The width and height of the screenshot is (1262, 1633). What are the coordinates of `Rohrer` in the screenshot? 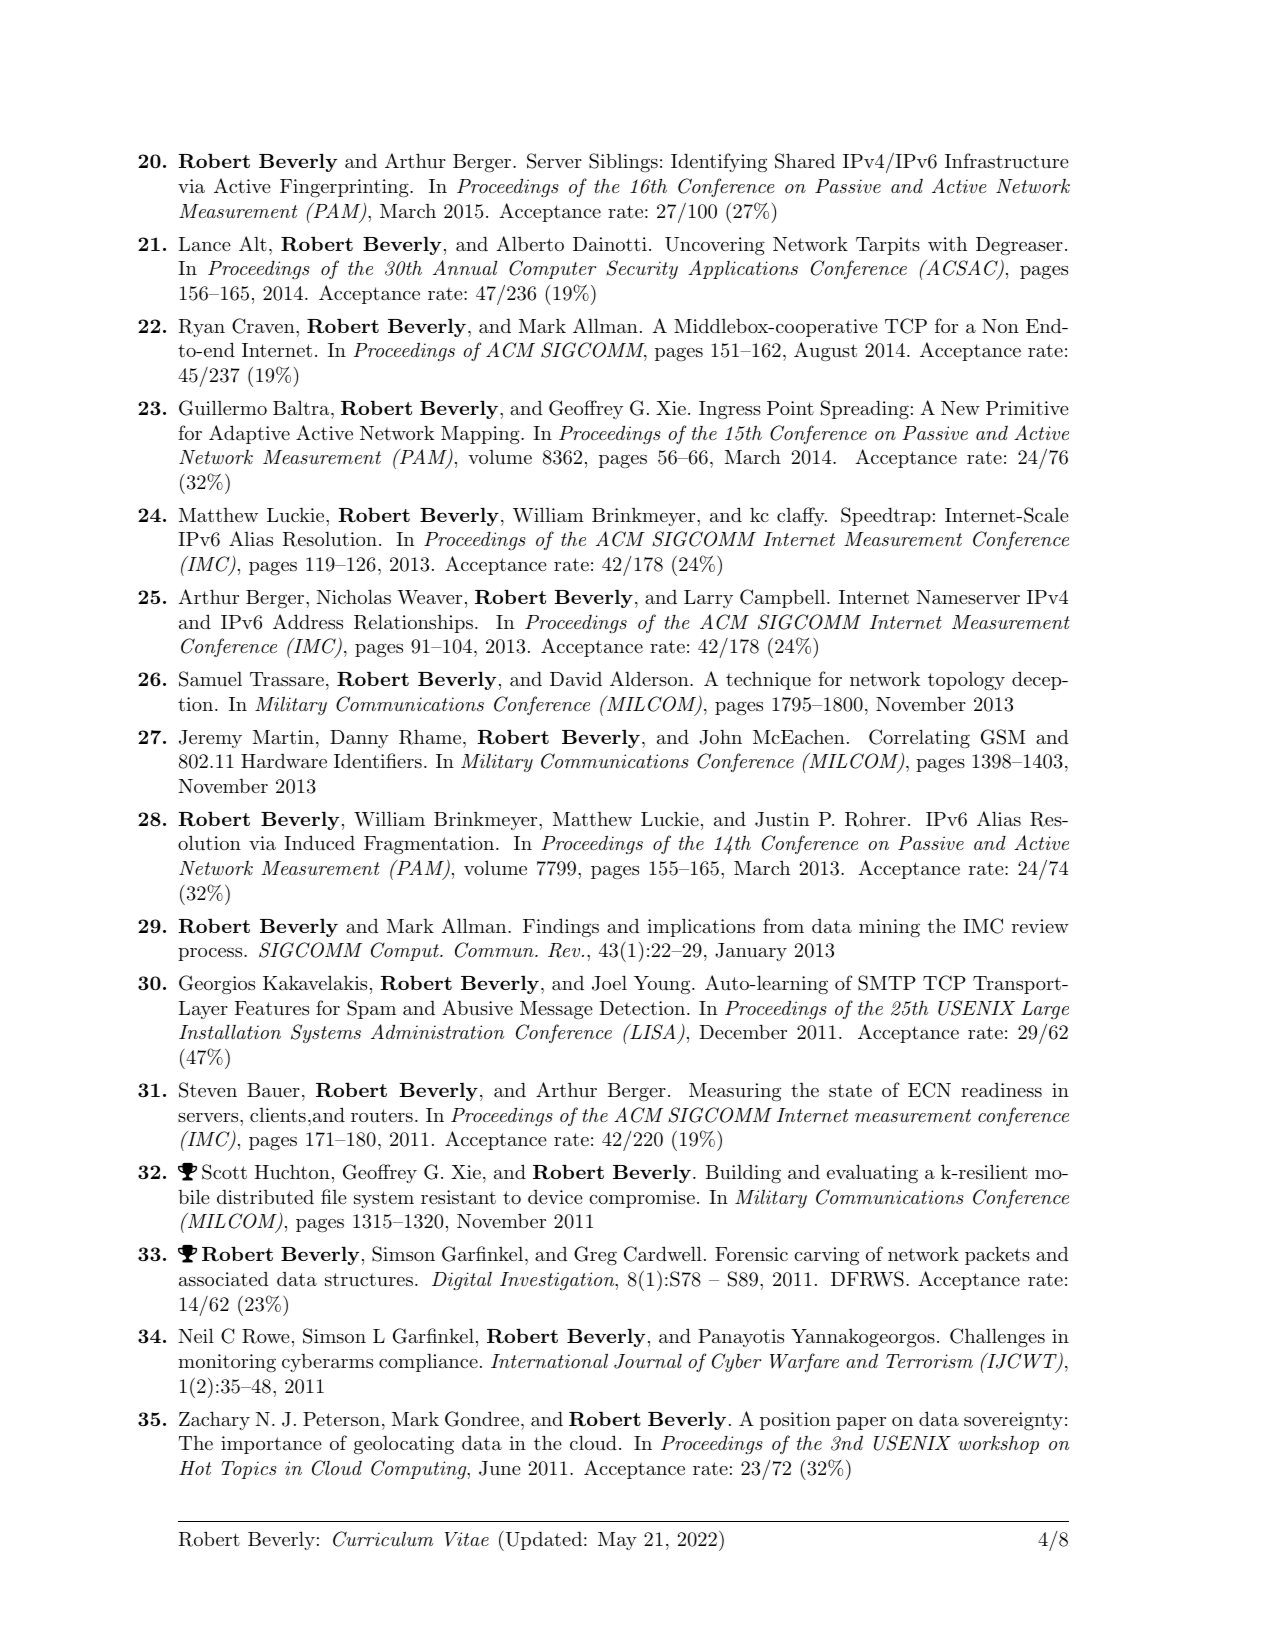 It's located at (875, 819).
